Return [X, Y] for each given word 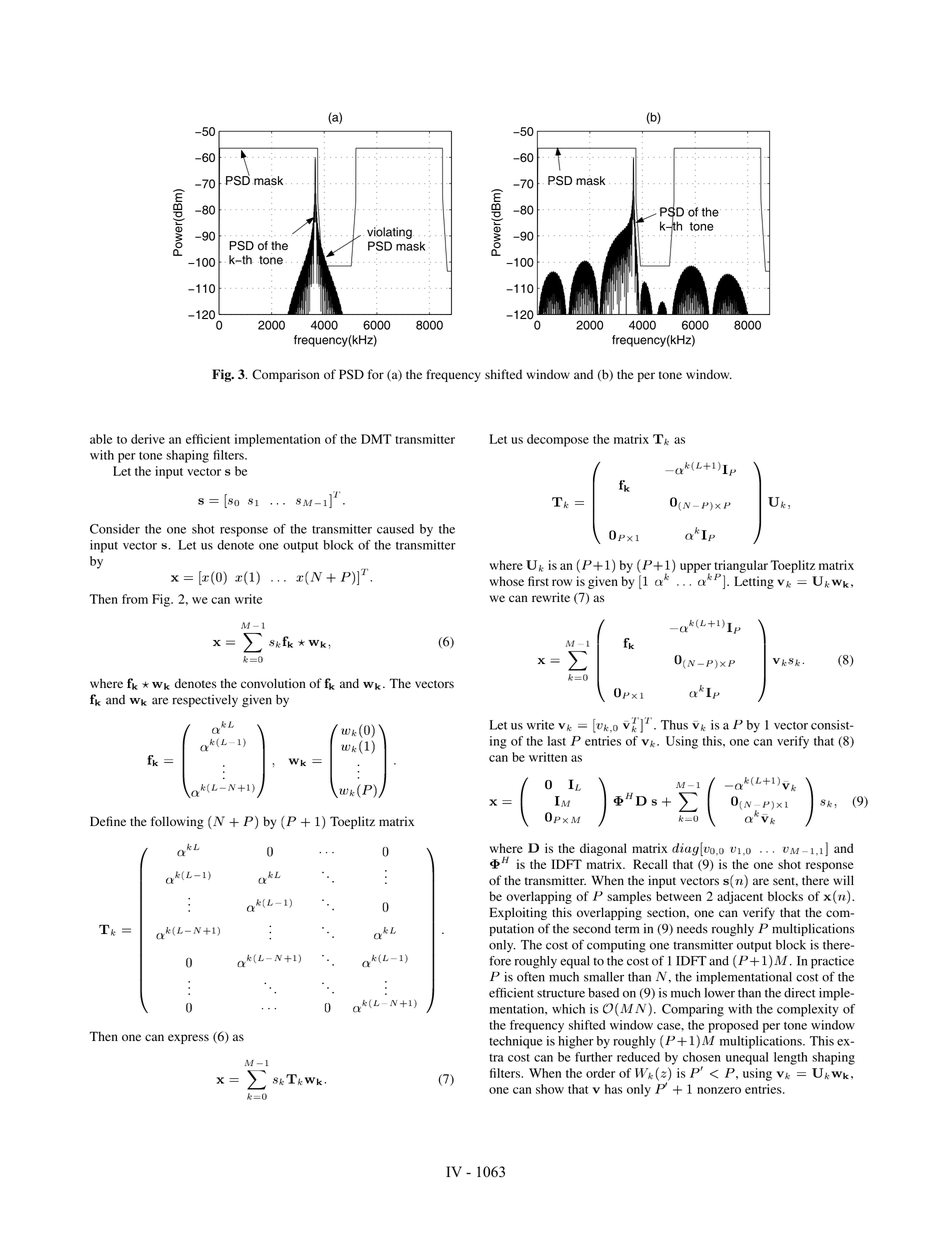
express [188, 1039]
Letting [754, 582]
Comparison [286, 375]
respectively [205, 701]
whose [507, 581]
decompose [558, 440]
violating [390, 232]
